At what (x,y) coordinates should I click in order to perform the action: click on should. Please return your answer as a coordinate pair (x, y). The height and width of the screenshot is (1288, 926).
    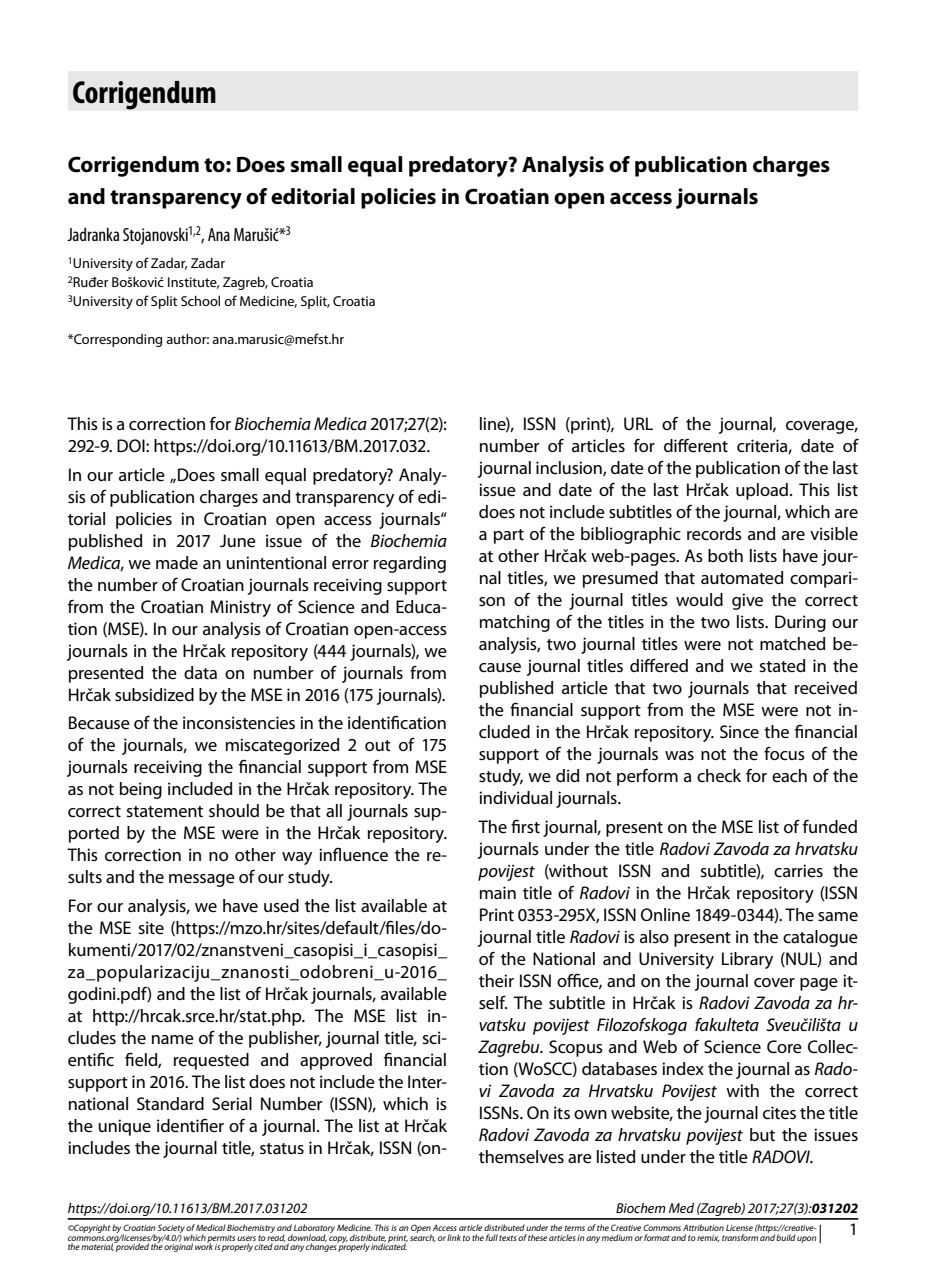
    Looking at the image, I should click on (234, 811).
